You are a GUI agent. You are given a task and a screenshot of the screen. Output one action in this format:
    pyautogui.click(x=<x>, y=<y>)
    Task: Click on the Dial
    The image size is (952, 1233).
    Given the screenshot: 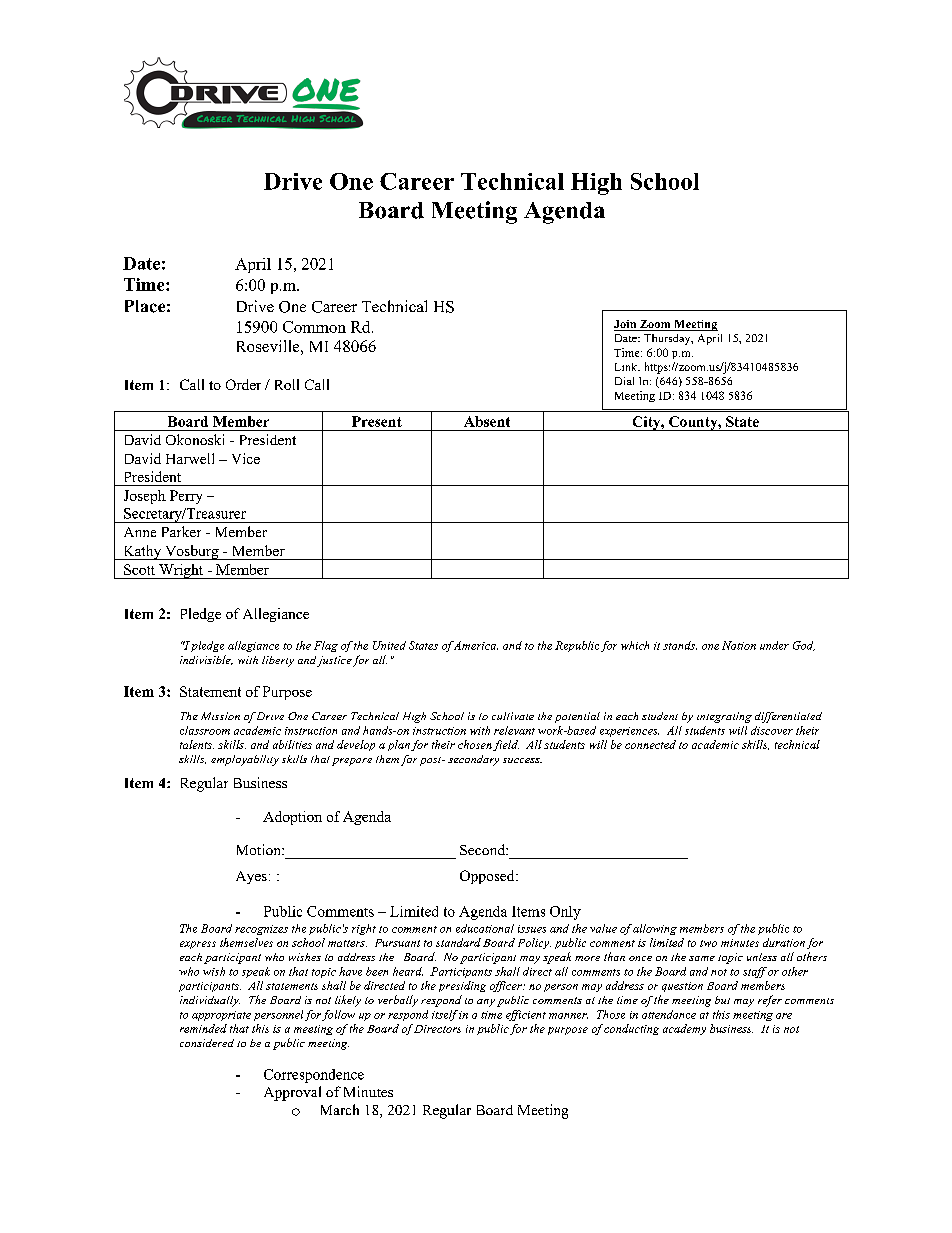 What is the action you would take?
    pyautogui.click(x=624, y=381)
